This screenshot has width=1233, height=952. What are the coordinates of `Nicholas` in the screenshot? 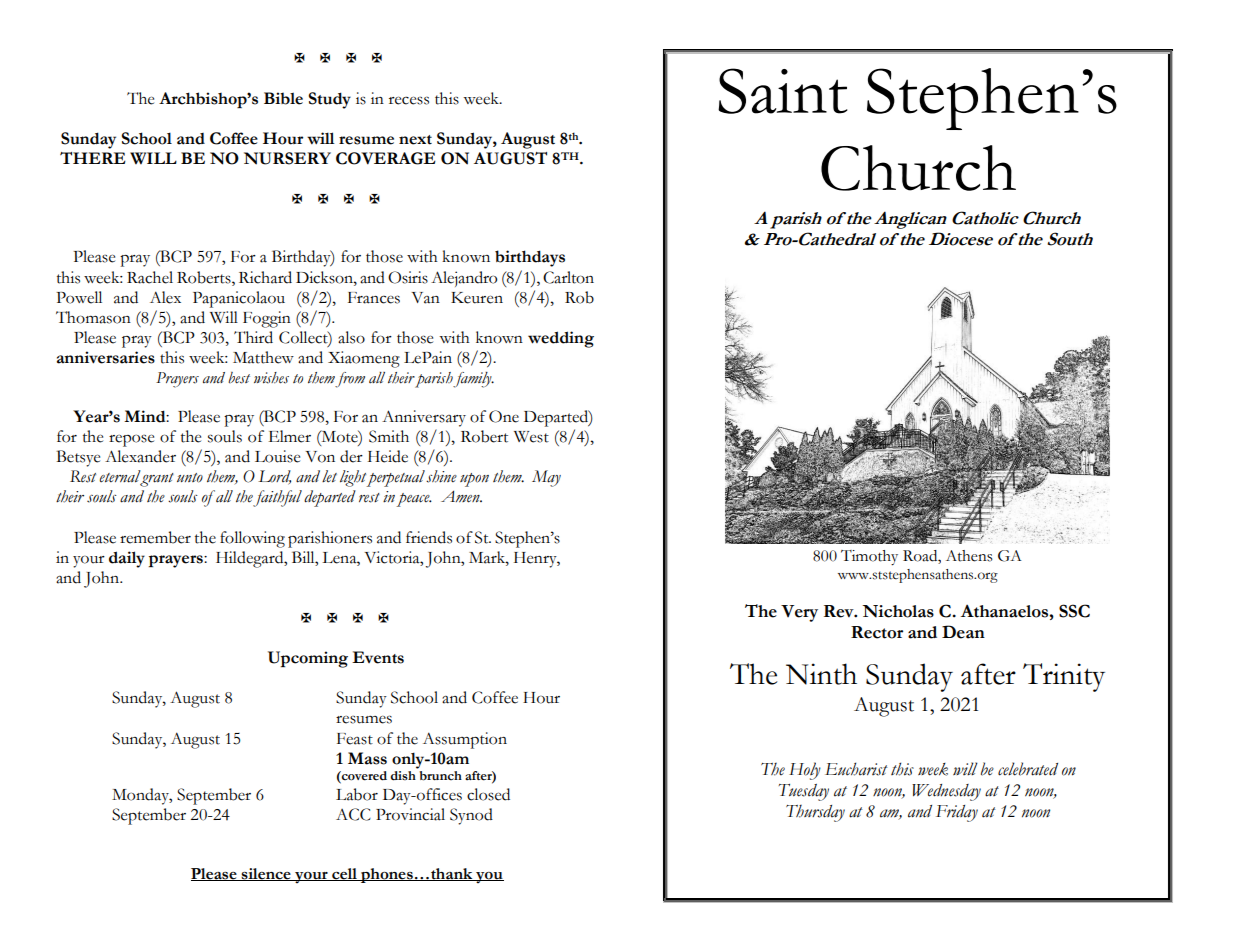 It's located at (898, 611).
